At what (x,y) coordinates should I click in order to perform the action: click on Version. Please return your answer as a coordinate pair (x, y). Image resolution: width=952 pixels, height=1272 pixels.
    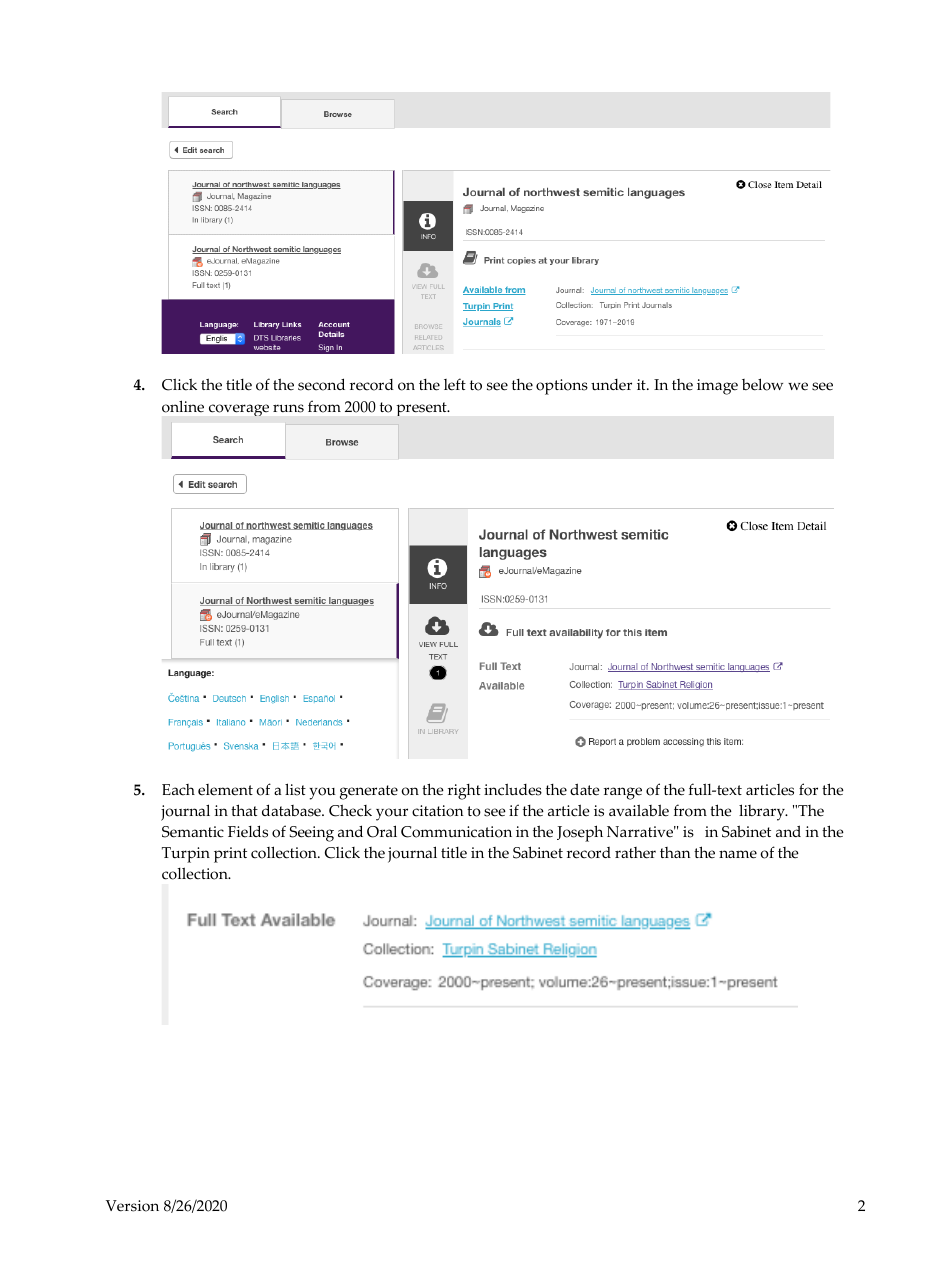
    Looking at the image, I should click on (132, 1206).
